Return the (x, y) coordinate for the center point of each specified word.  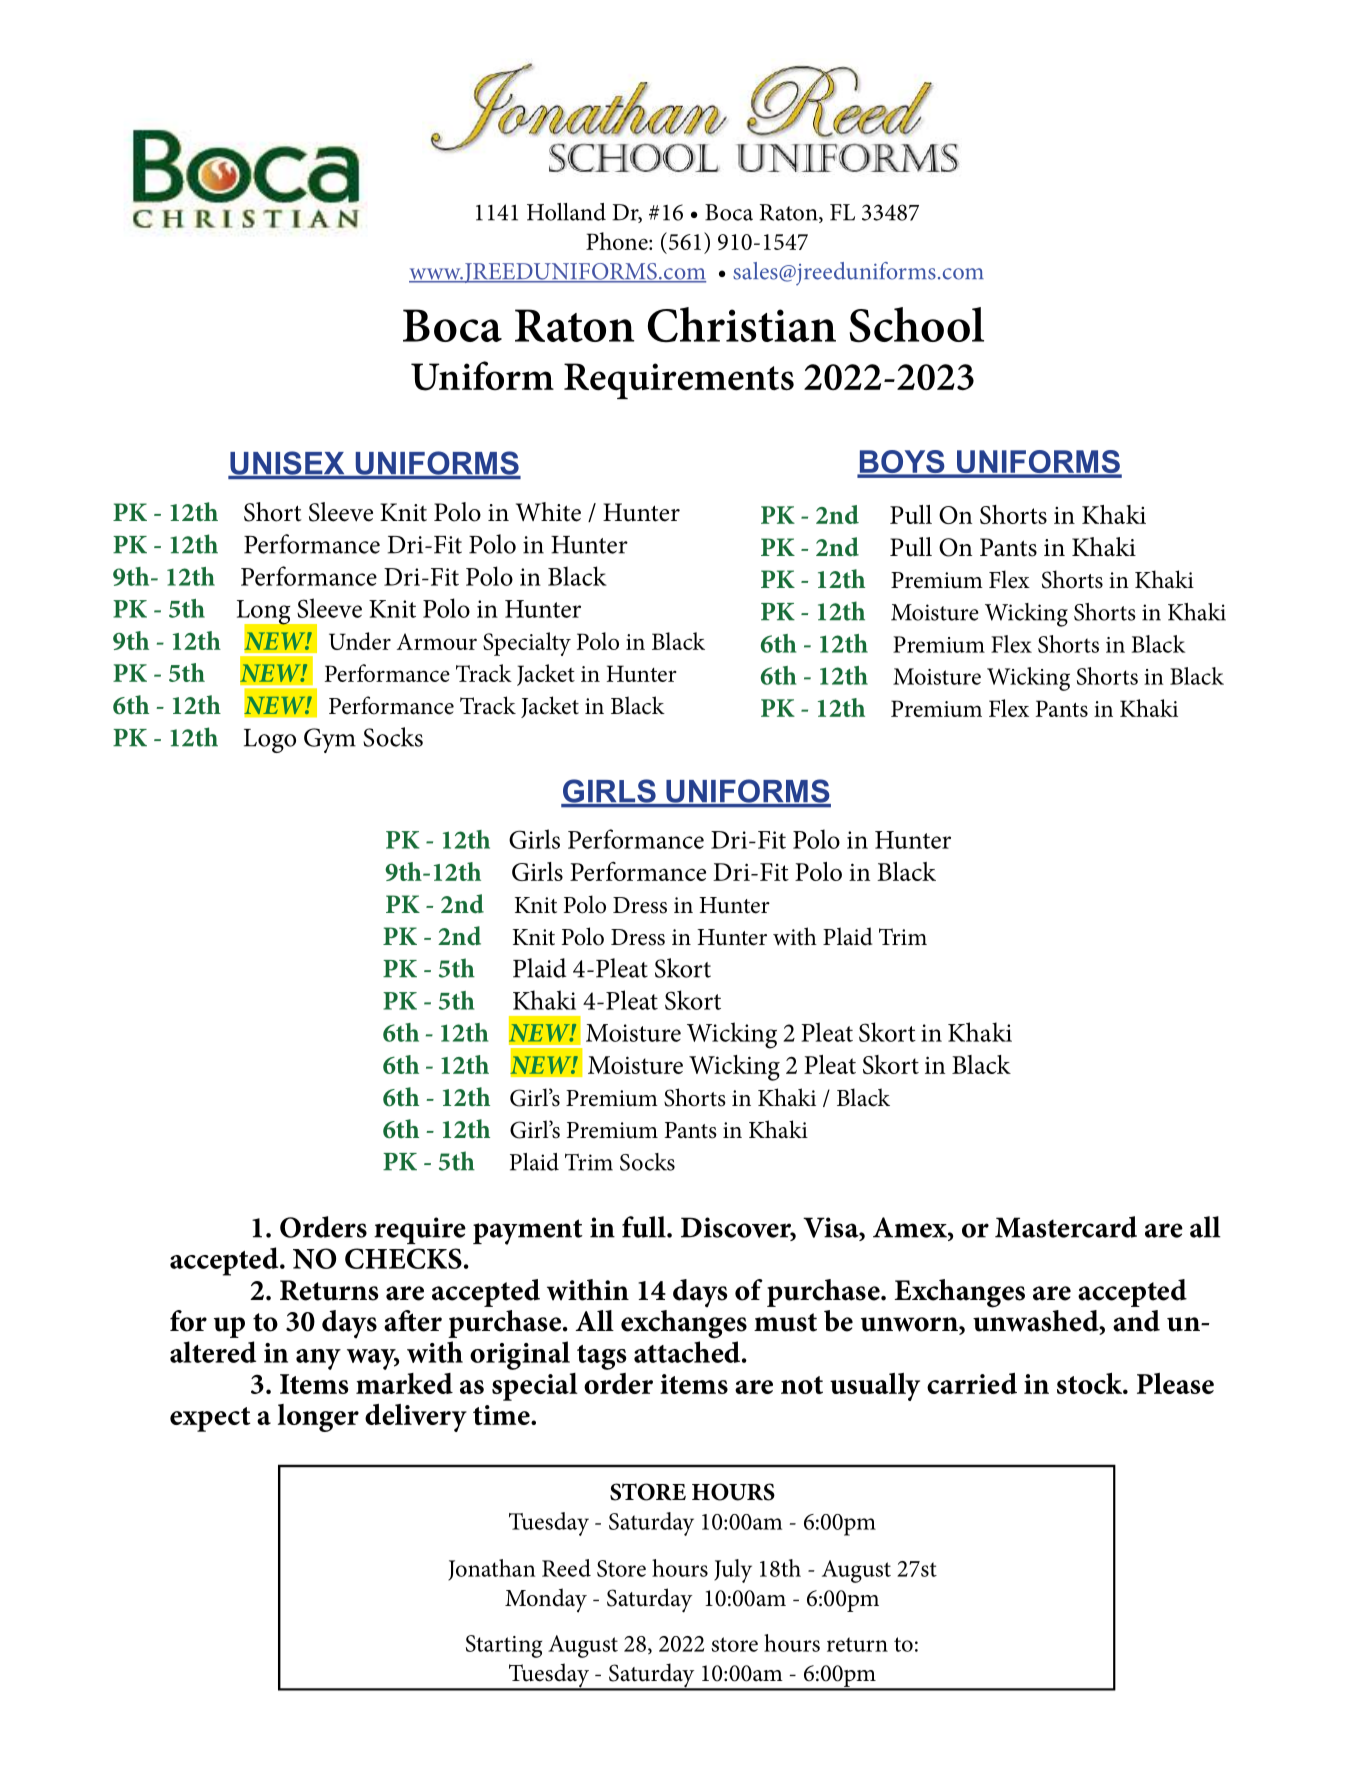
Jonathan (491, 1570)
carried (972, 1383)
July (733, 1571)
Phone (618, 241)
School (917, 325)
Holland (566, 212)
